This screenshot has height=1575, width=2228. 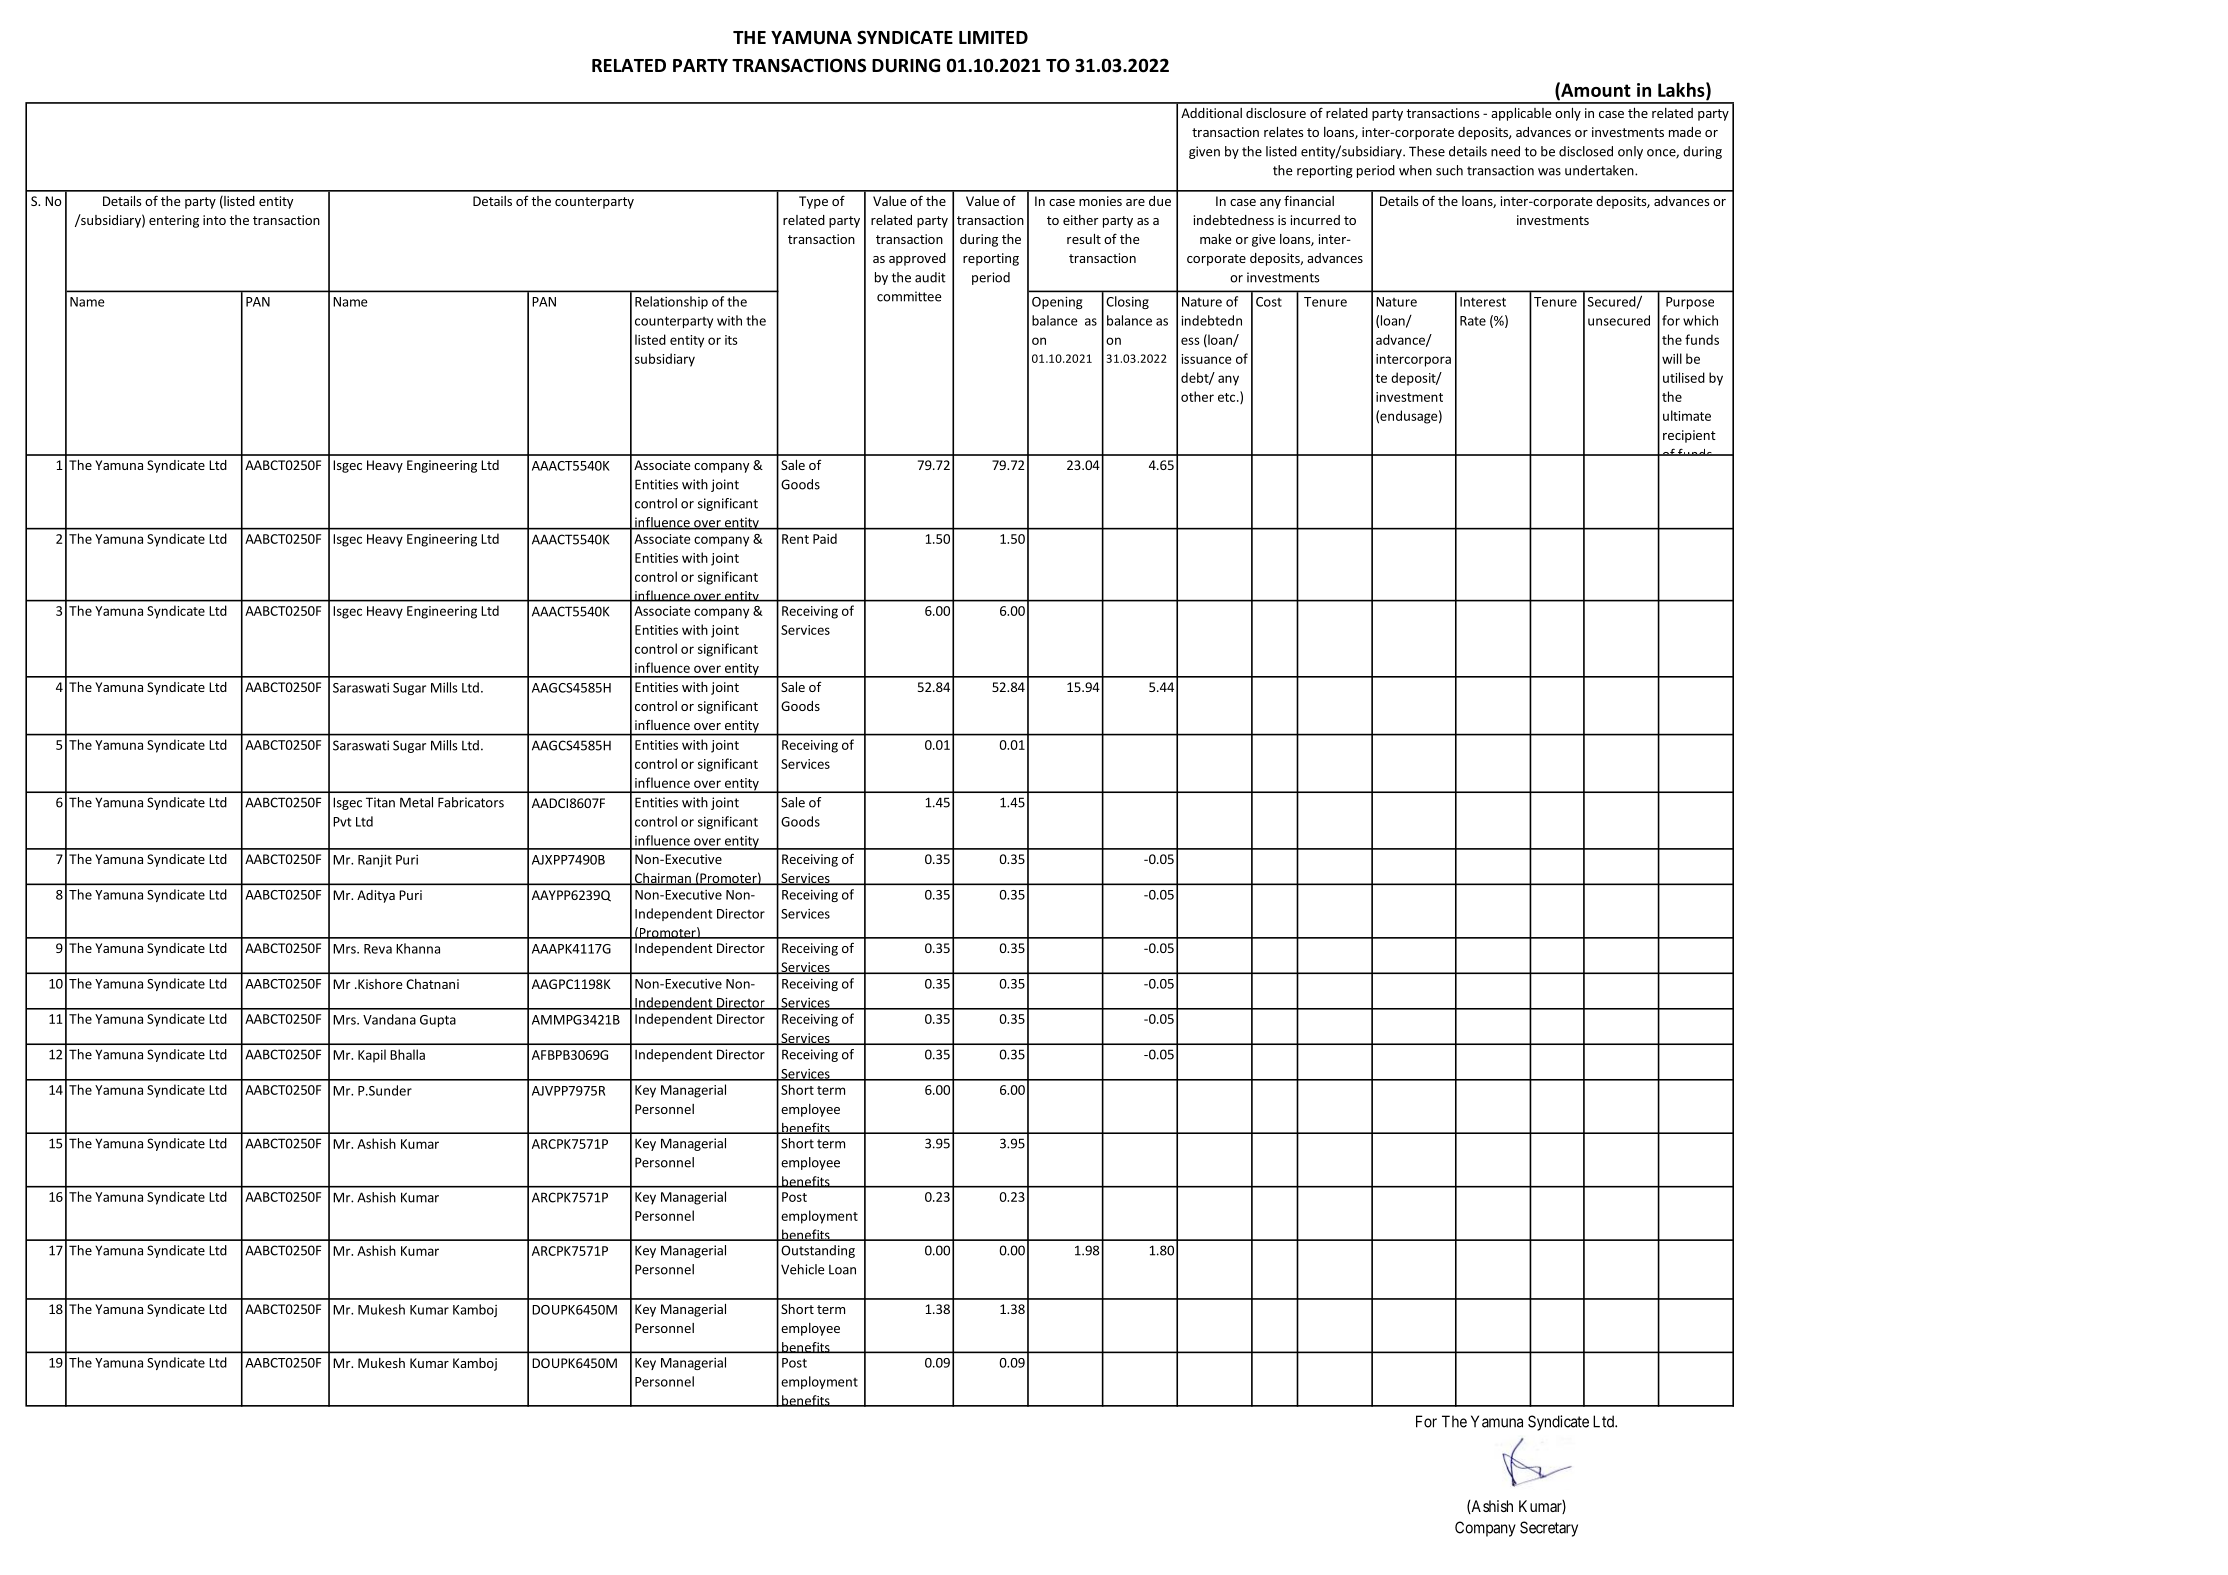 I want to click on Vehicle, so click(x=802, y=1269).
